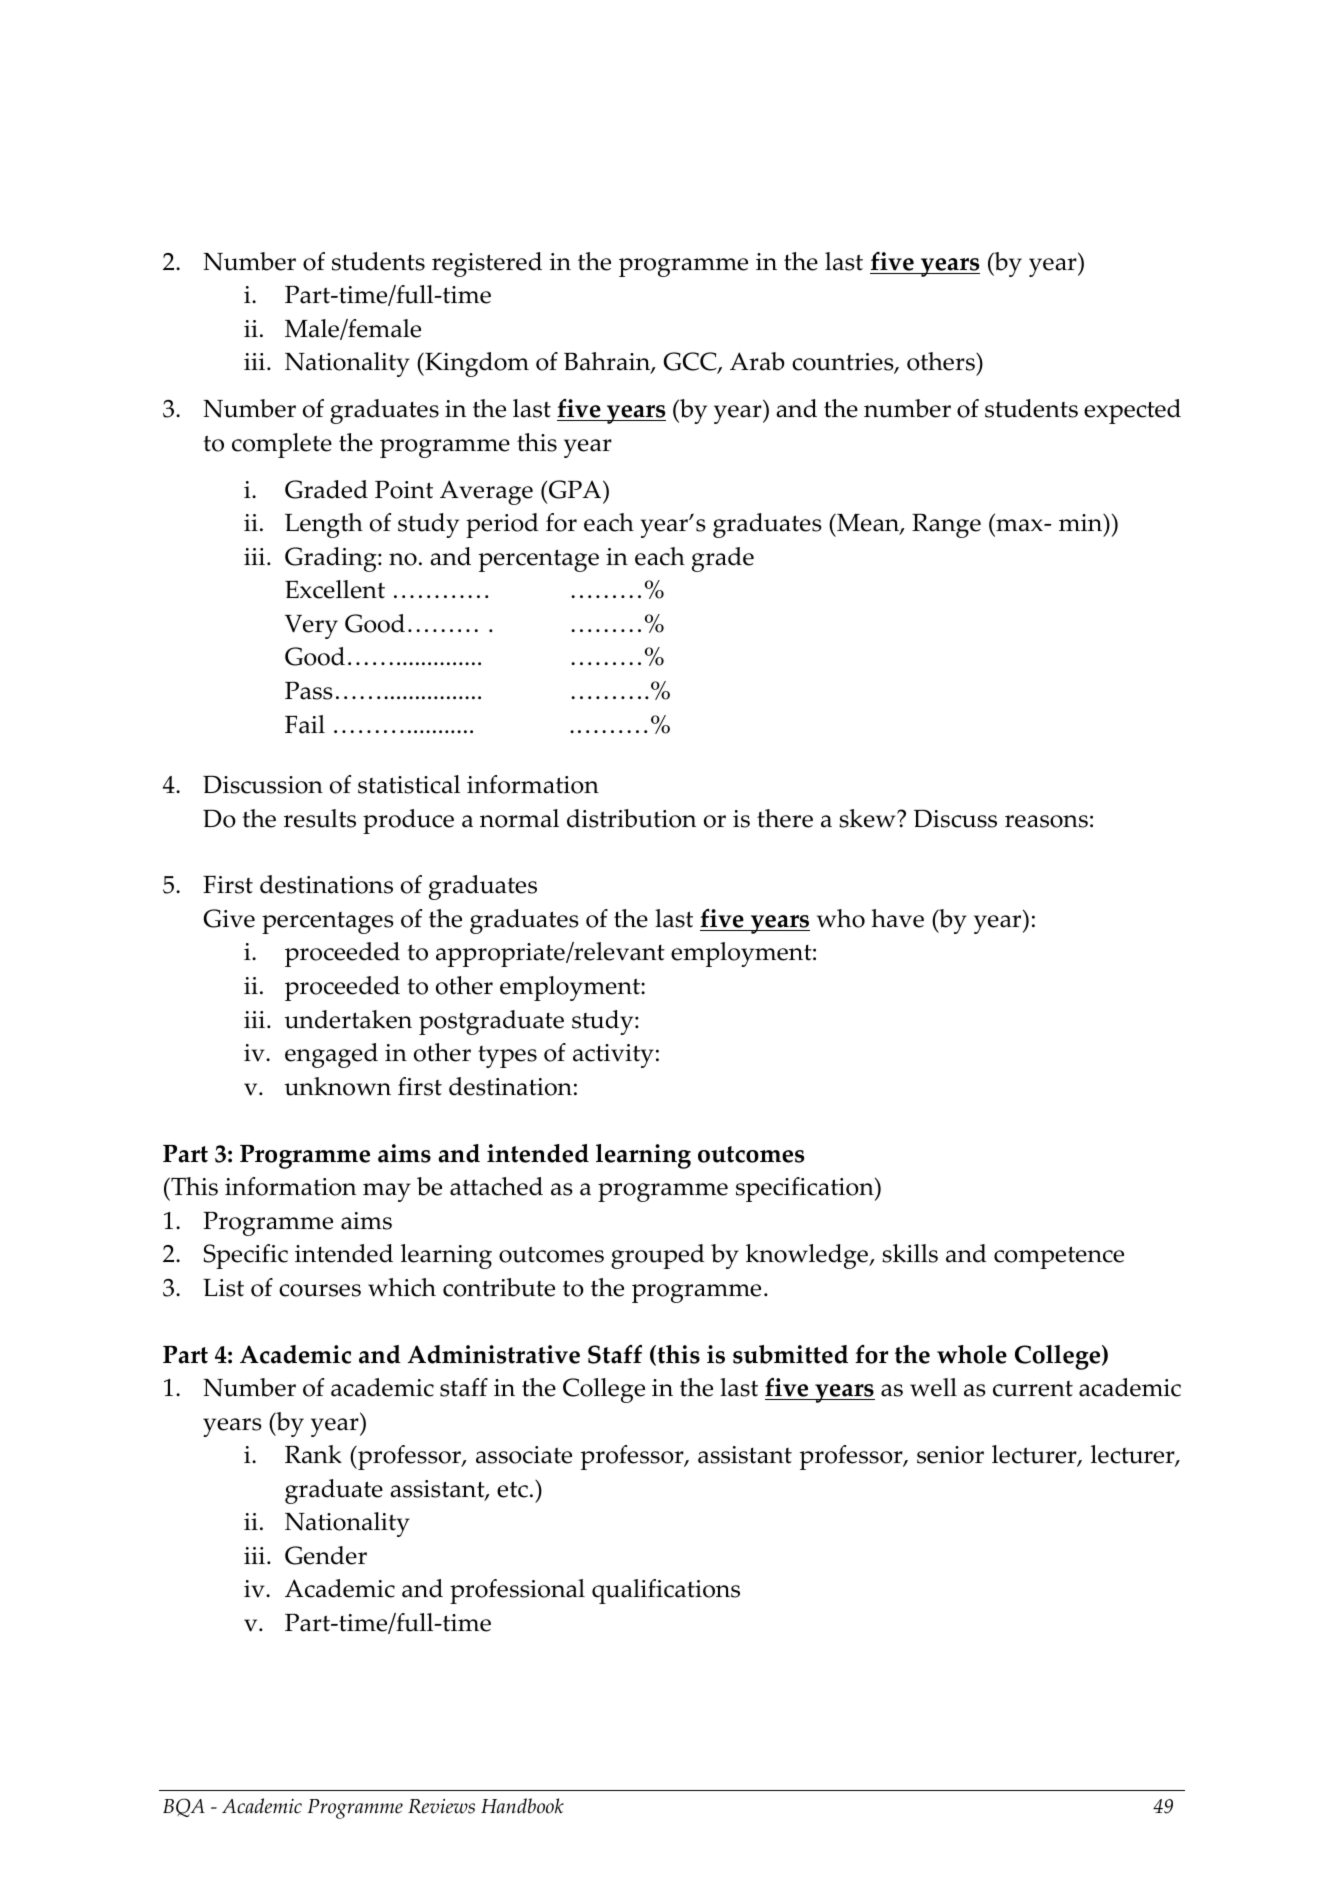  Describe the element at coordinates (897, 918) in the image. I see `have` at that location.
